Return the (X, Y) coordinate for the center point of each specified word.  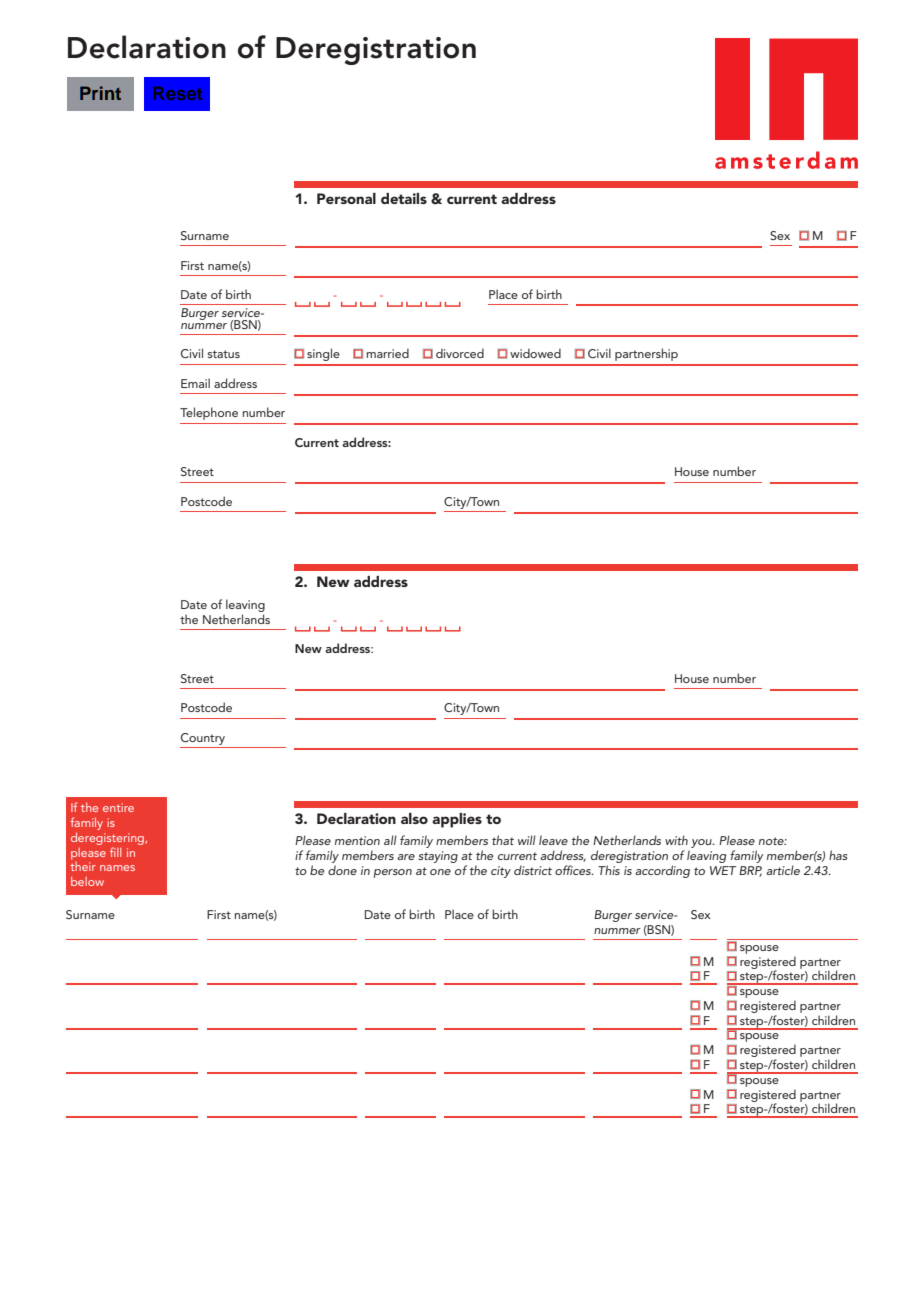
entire (118, 807)
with (676, 840)
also (414, 818)
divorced (460, 353)
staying (438, 857)
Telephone (209, 413)
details (404, 198)
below (87, 881)
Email (195, 383)
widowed (535, 353)
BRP (750, 871)
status (224, 354)
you (701, 845)
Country (203, 739)
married (388, 353)
